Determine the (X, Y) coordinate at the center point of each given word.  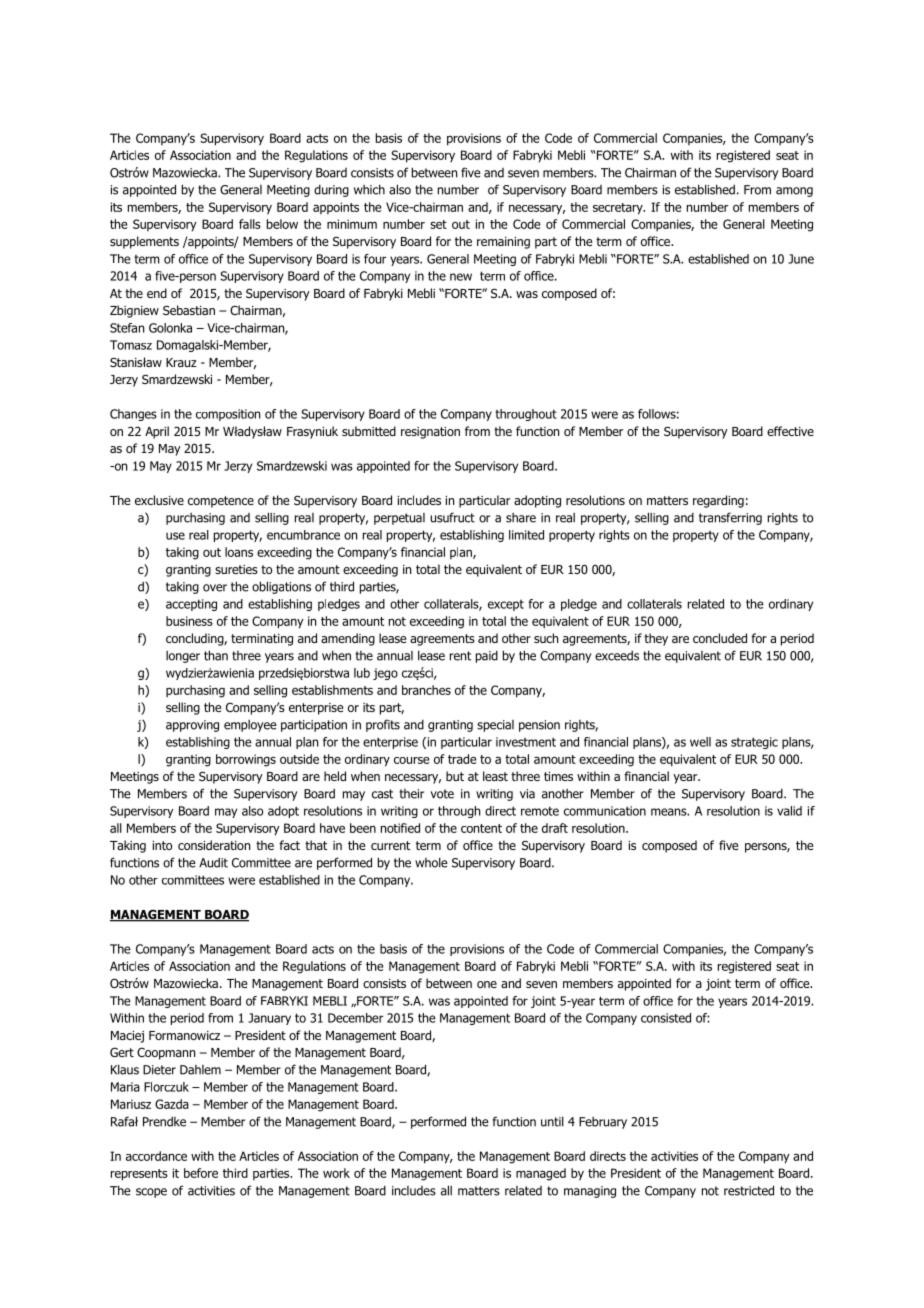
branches (426, 690)
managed (541, 1174)
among (794, 192)
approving (192, 726)
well (700, 742)
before (201, 1173)
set (438, 224)
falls (250, 224)
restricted (749, 1190)
